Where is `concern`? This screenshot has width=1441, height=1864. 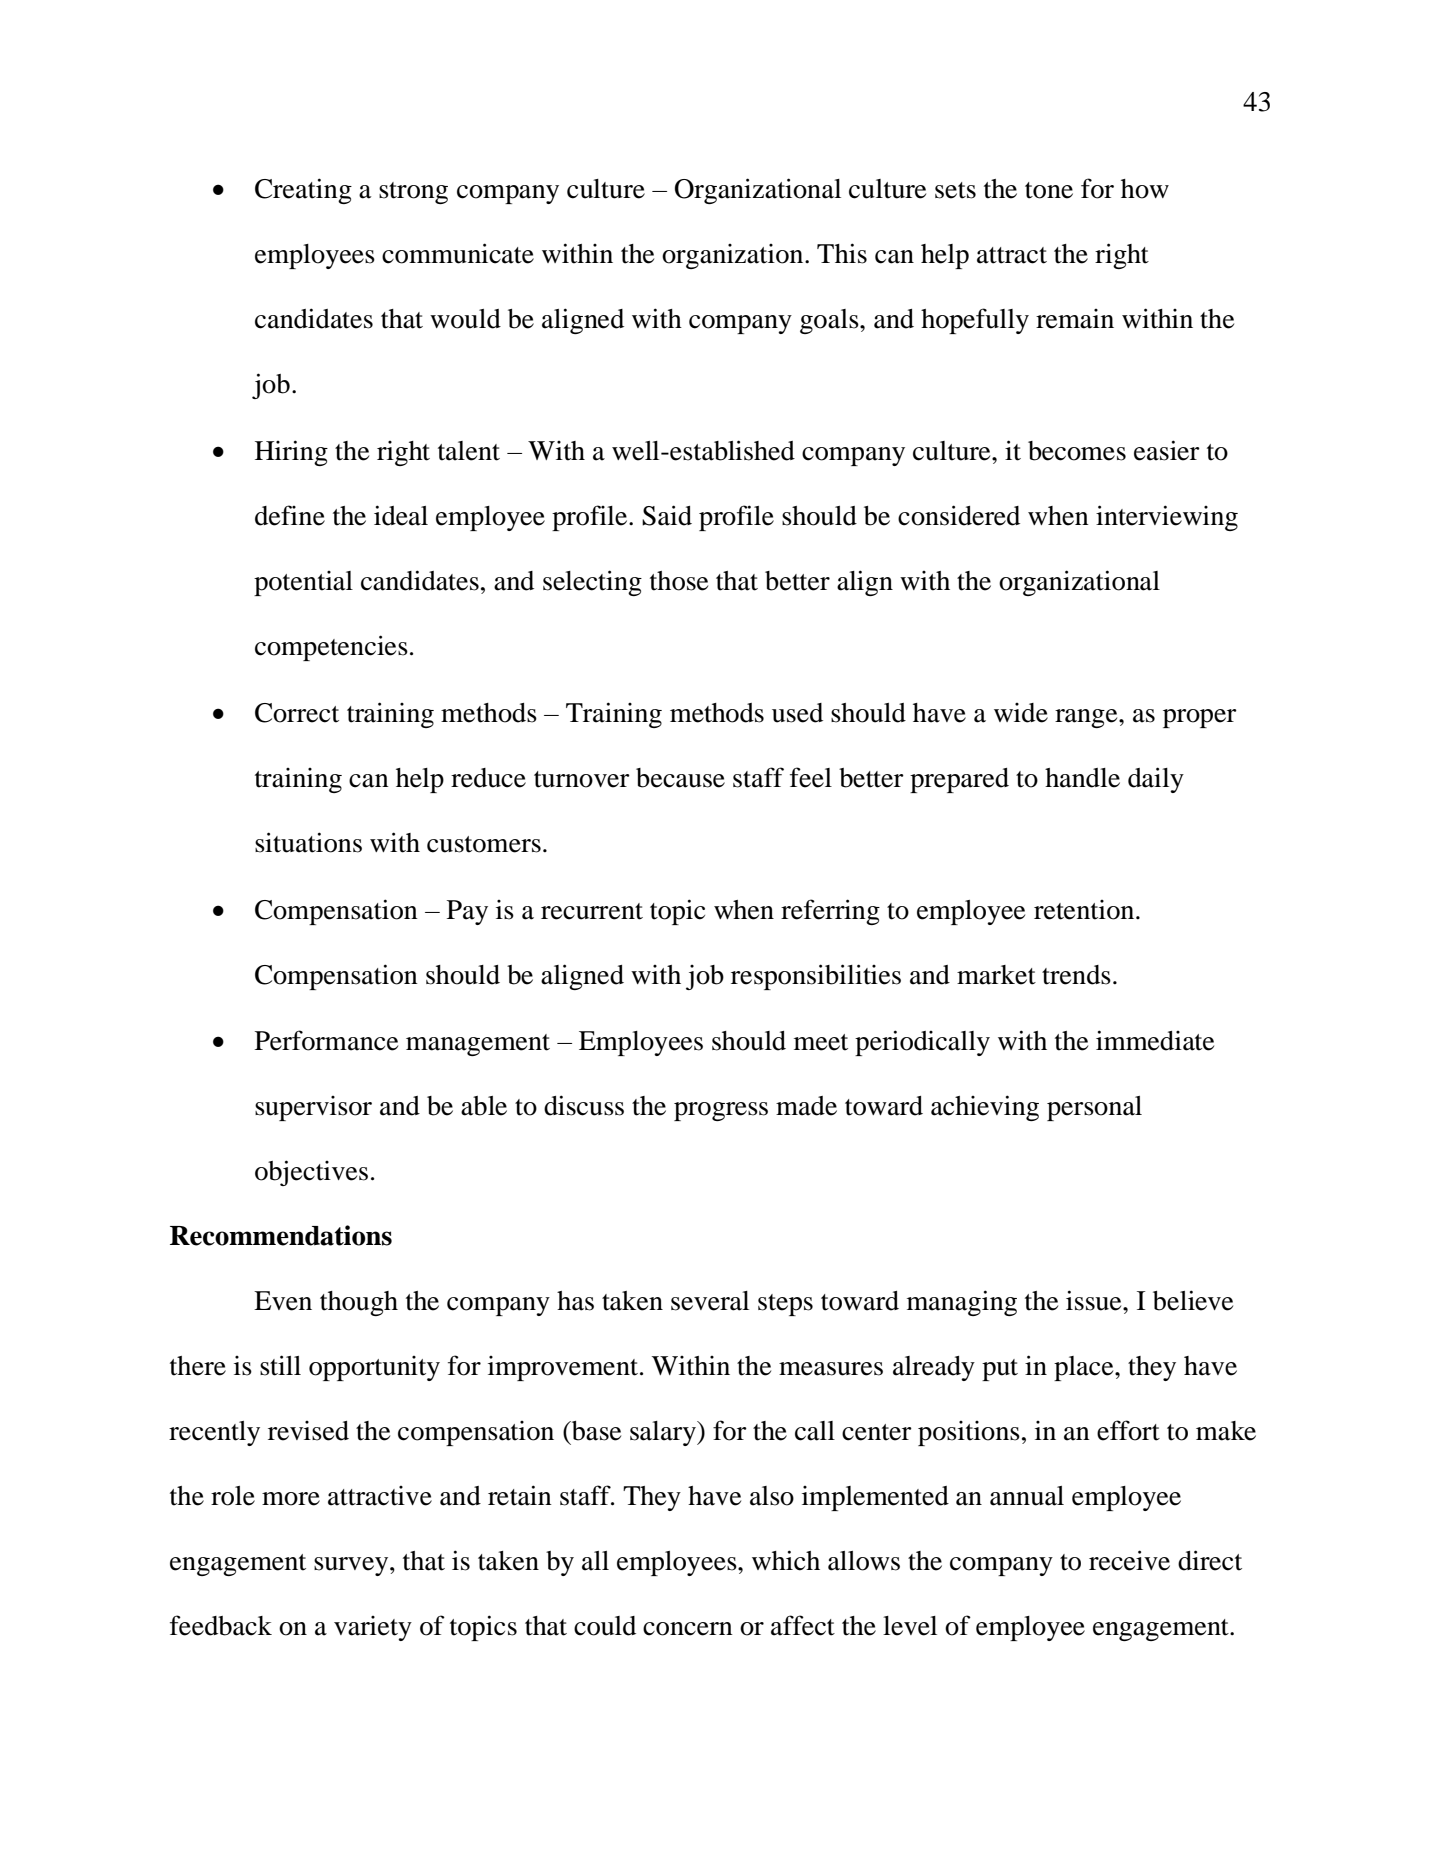
concern is located at coordinates (688, 1629).
